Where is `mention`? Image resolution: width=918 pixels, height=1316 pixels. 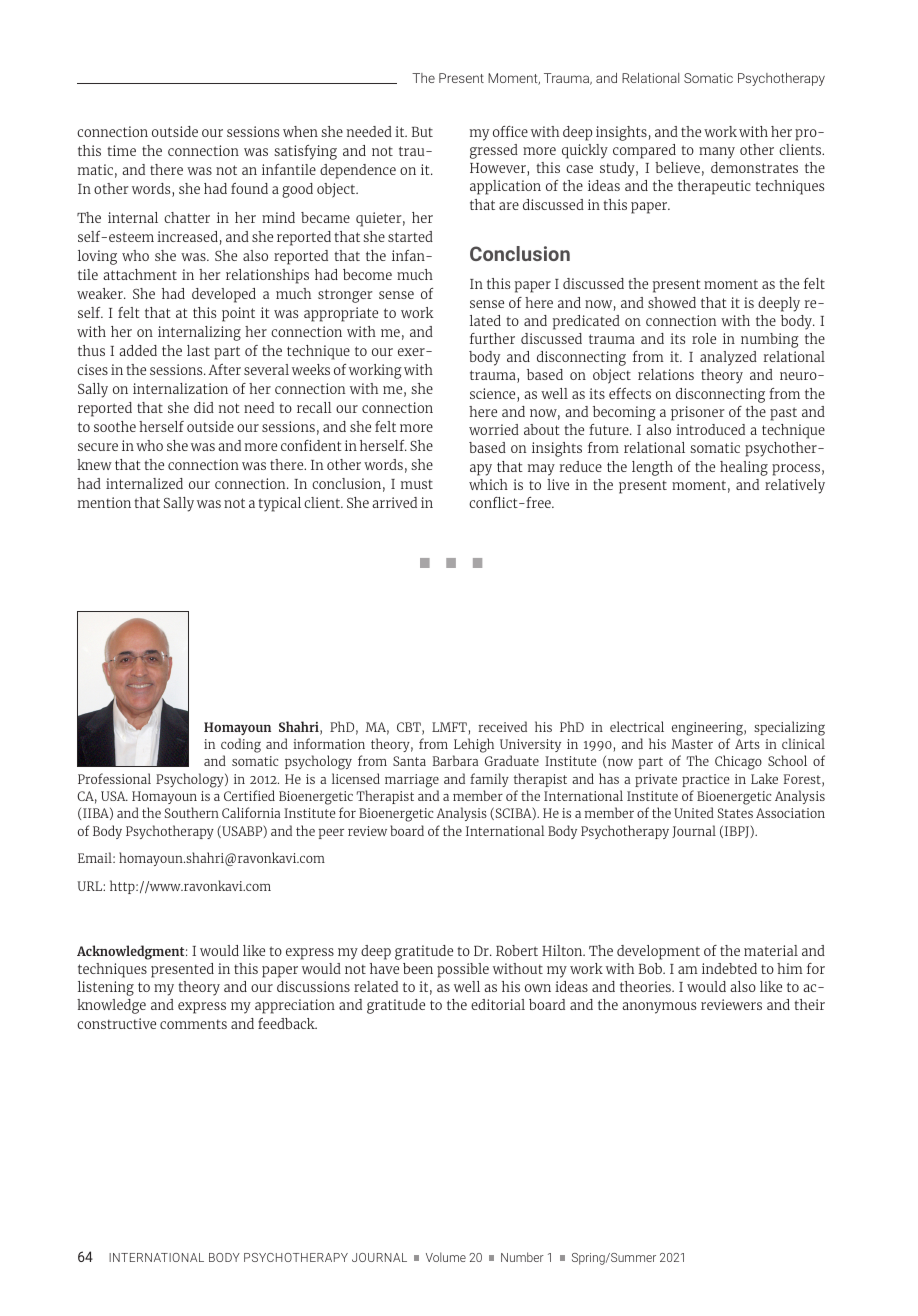
mention is located at coordinates (104, 502).
